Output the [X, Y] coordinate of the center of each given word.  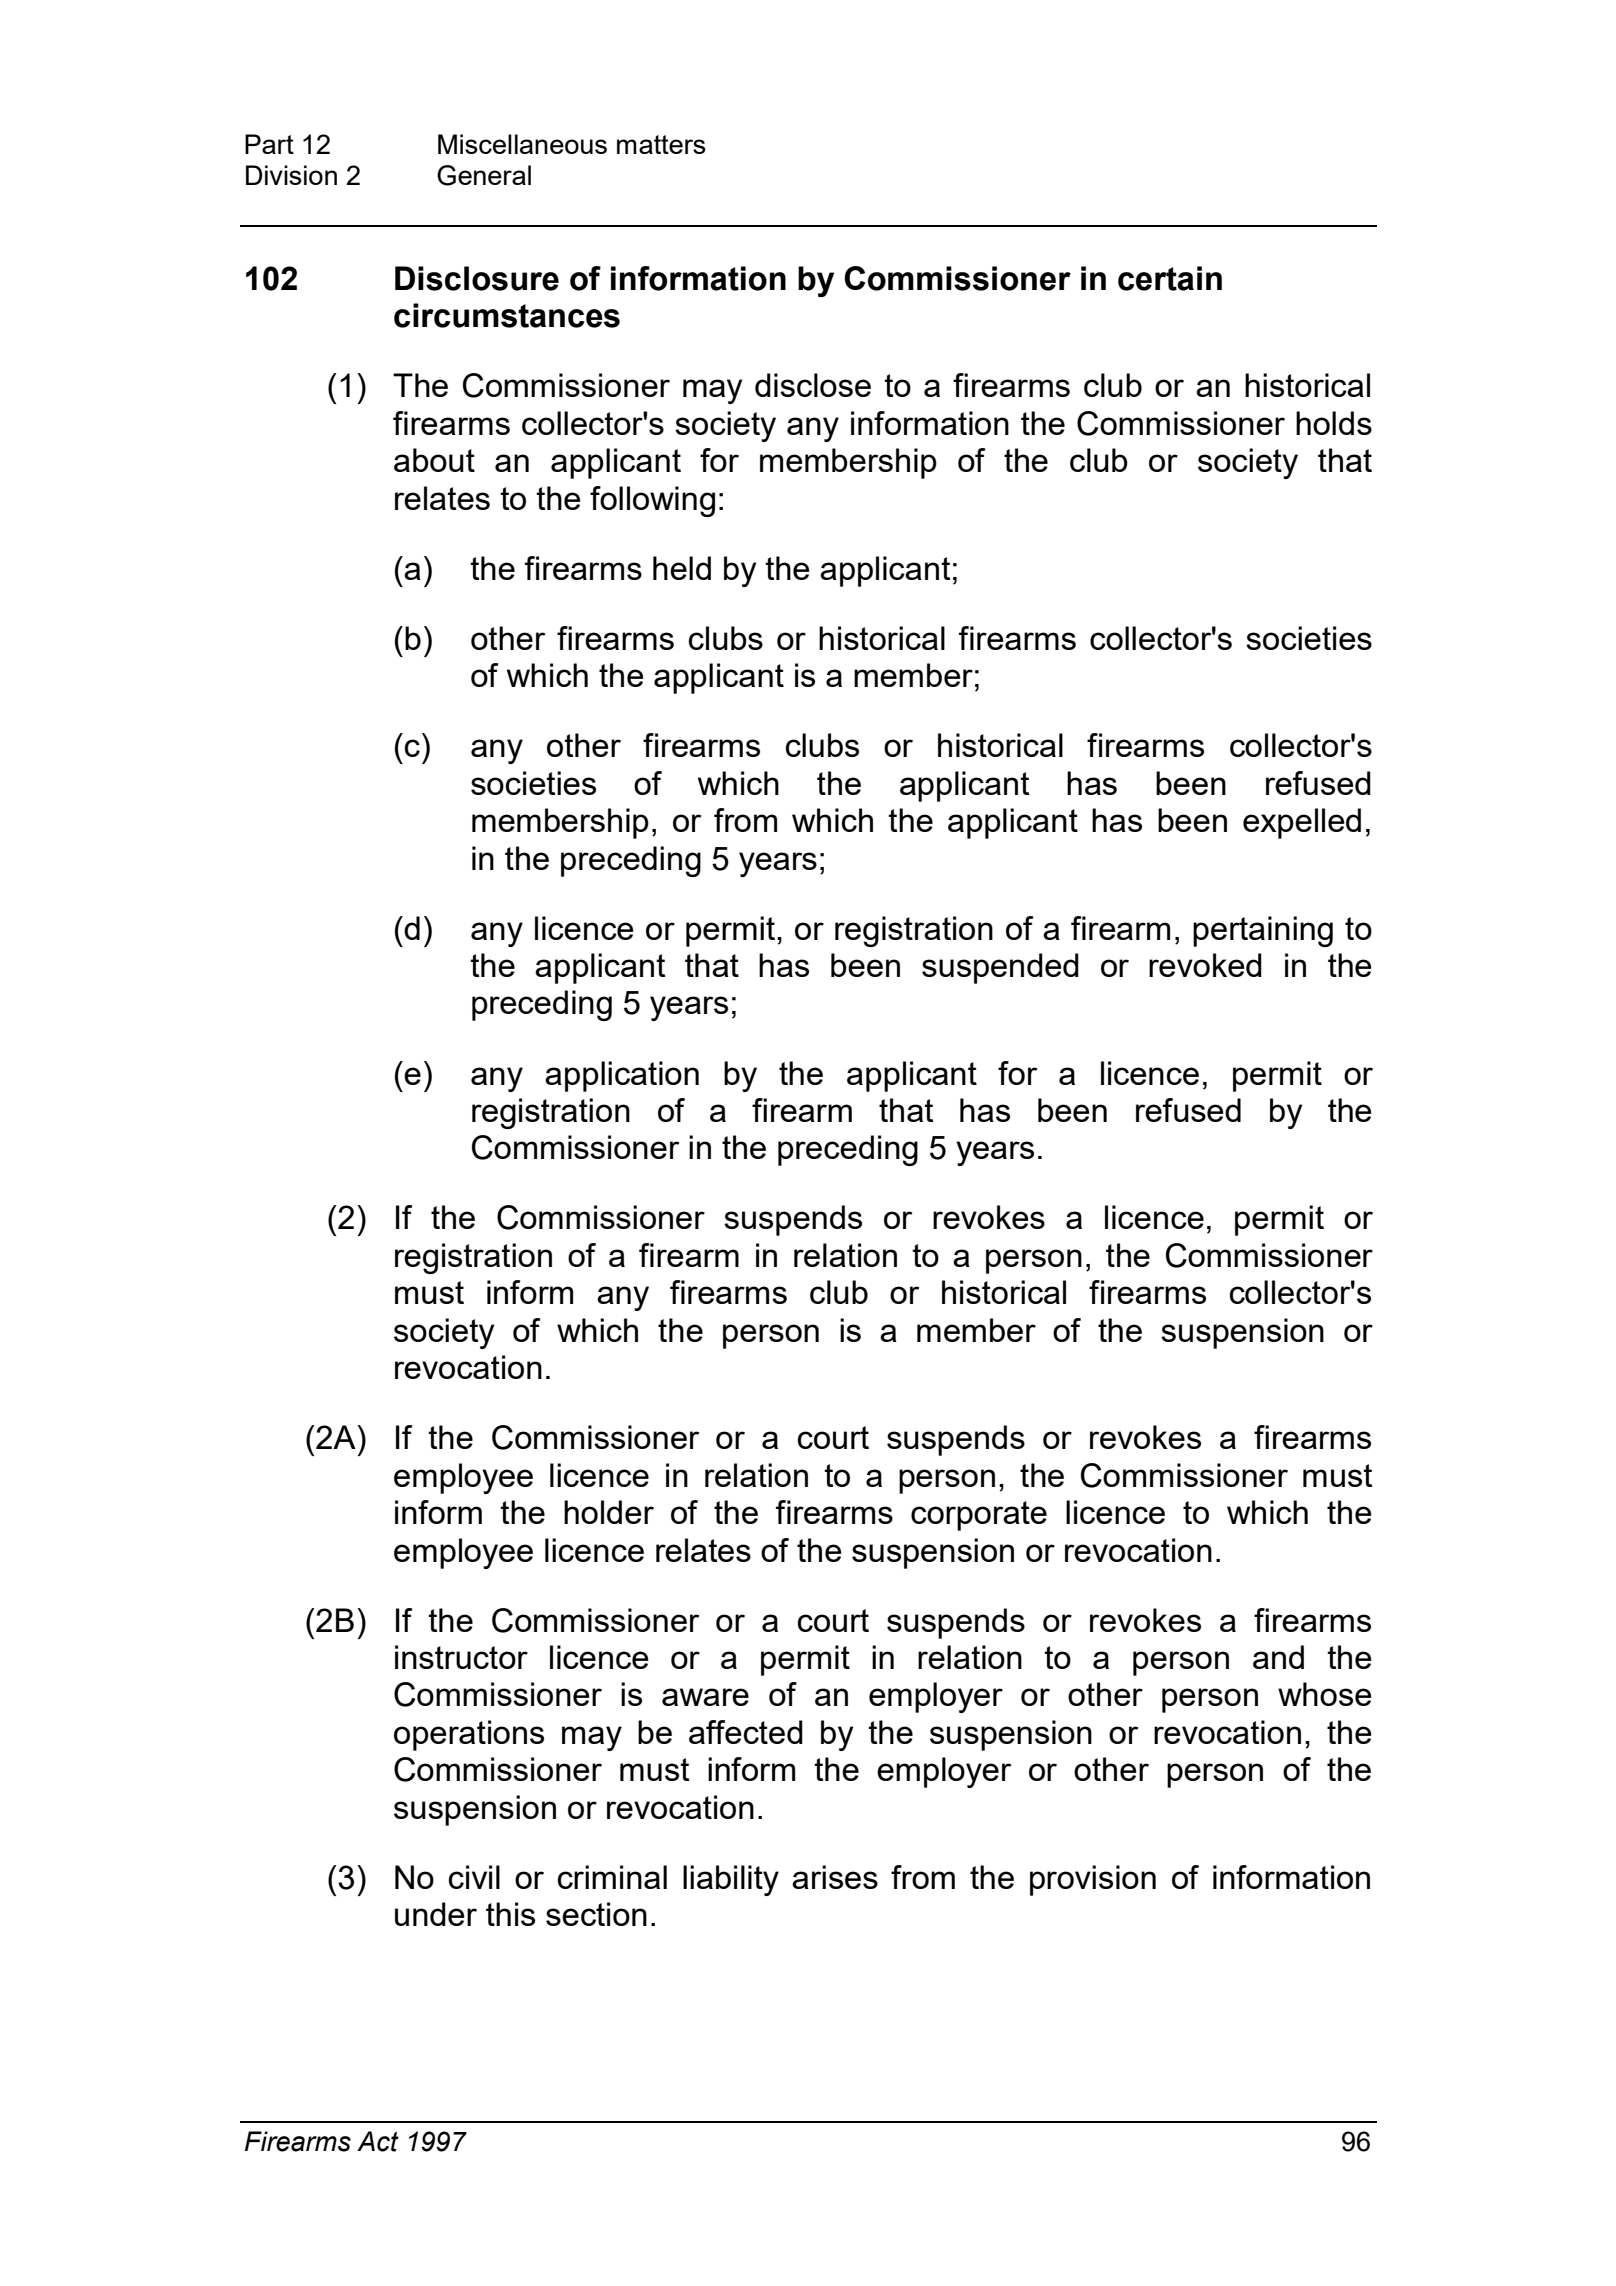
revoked [1205, 965]
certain [1170, 278]
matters [661, 144]
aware [705, 1697]
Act [378, 2141]
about [434, 460]
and [1278, 1657]
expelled [1302, 823]
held [682, 568]
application [622, 1076]
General [484, 175]
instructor [461, 1657]
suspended [1000, 968]
